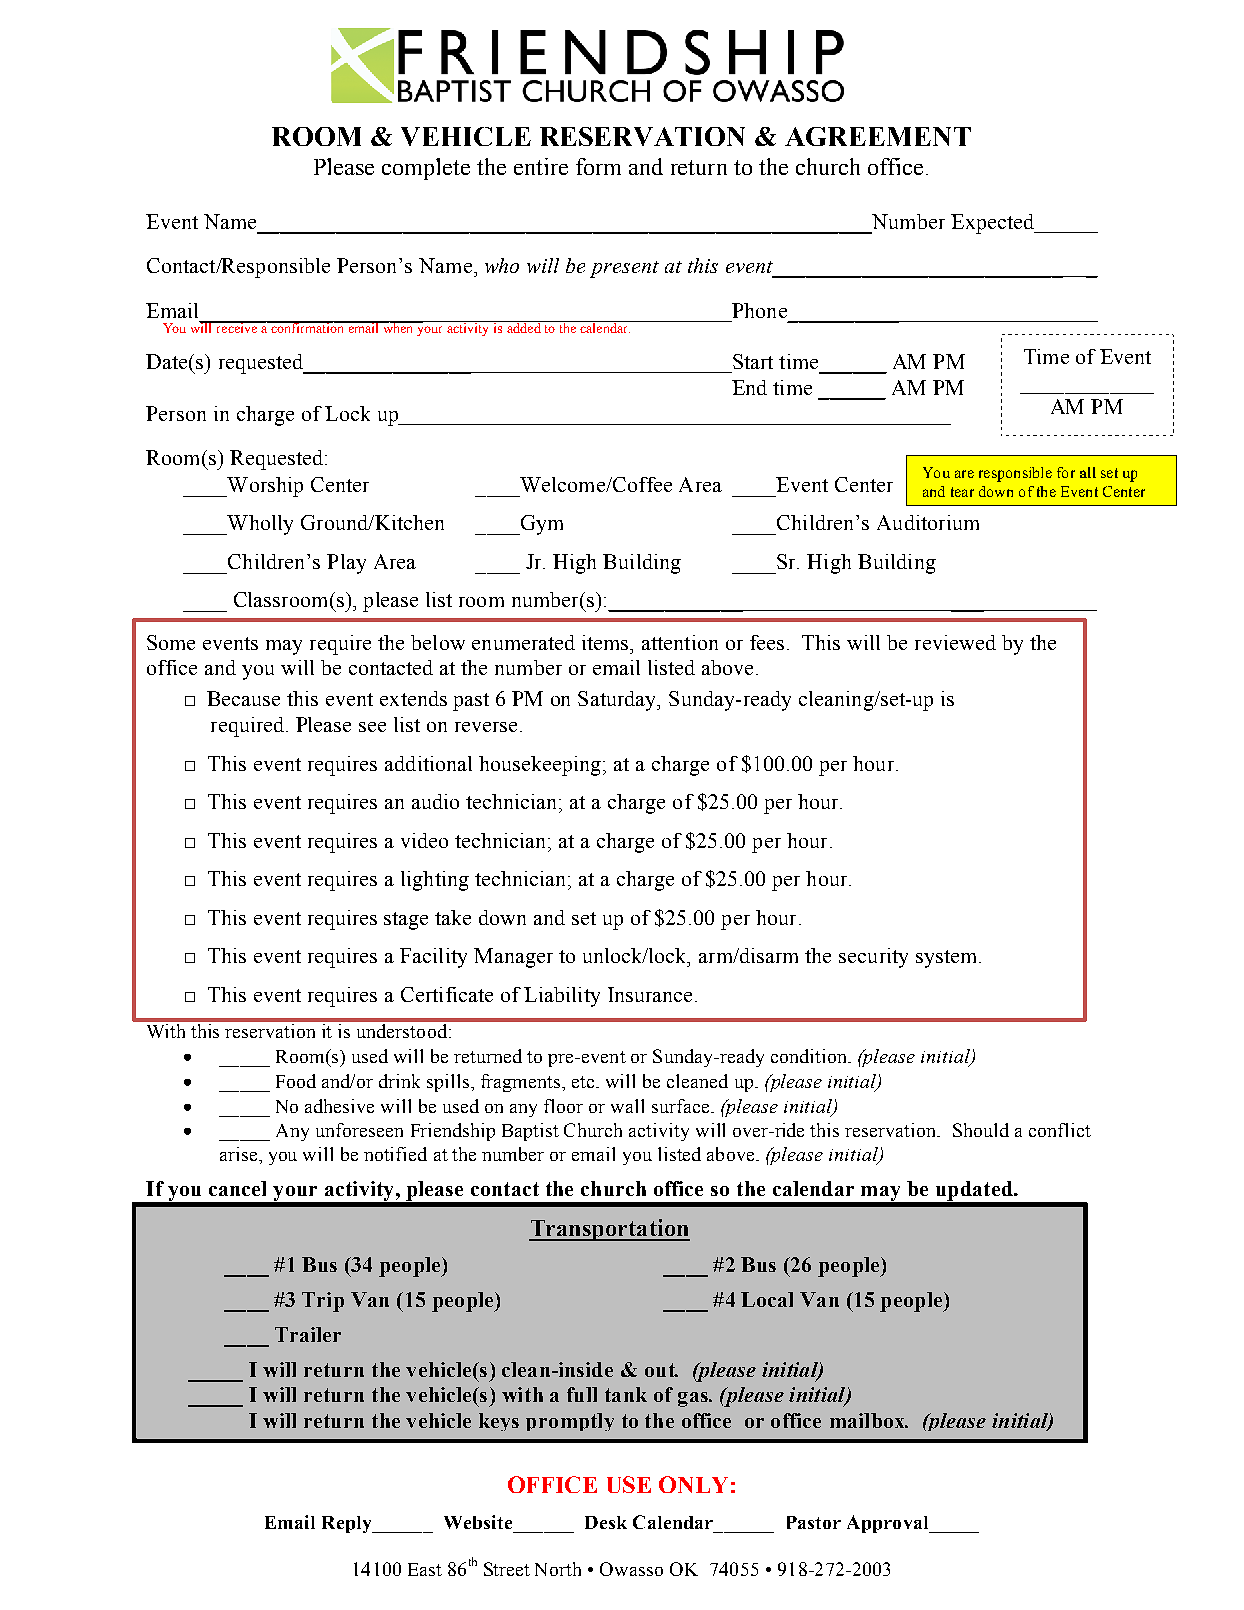 This document has height=1610, width=1244. What do you see at coordinates (425, 1569) in the document?
I see `East` at bounding box center [425, 1569].
